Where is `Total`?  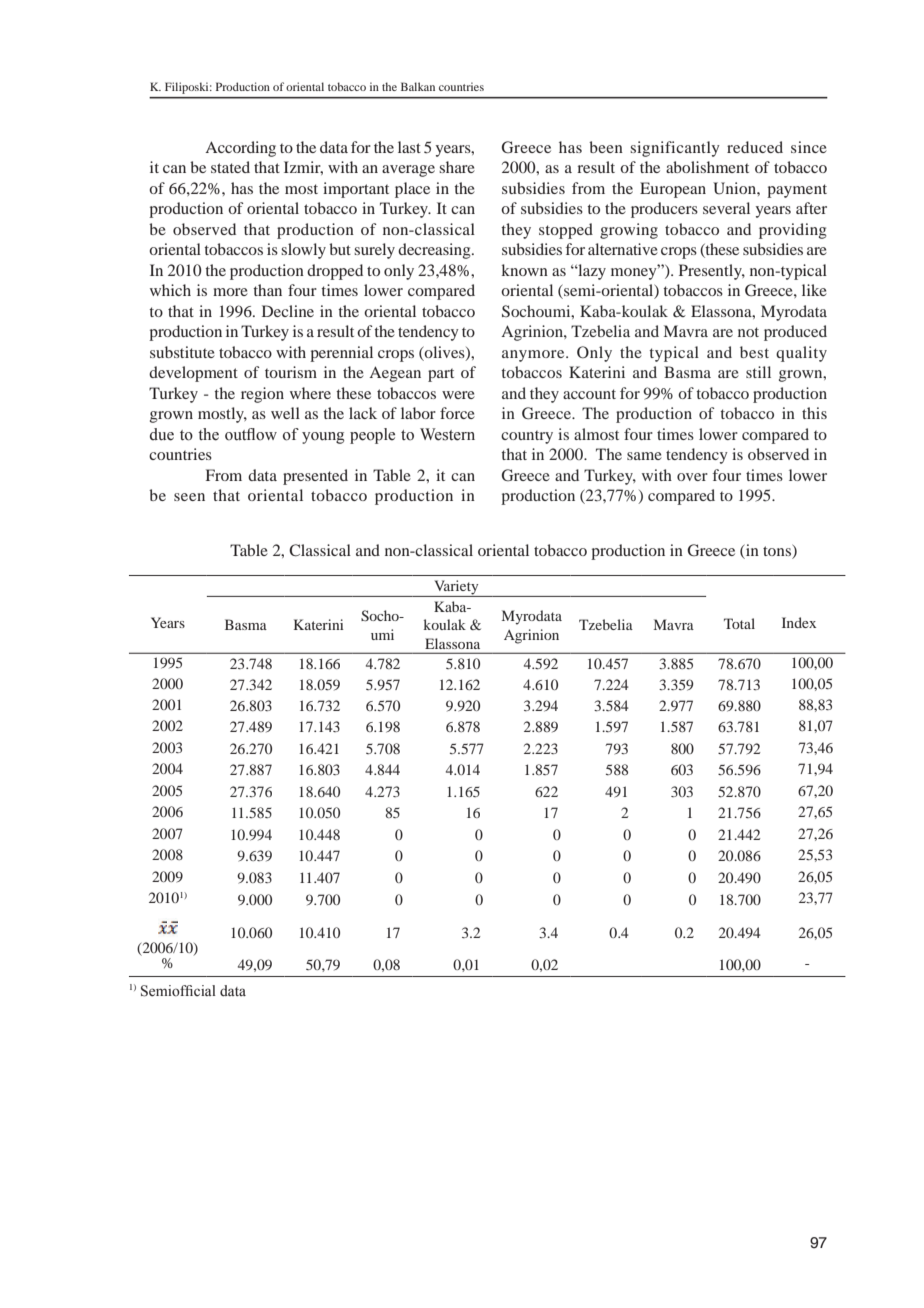 Total is located at coordinates (739, 623).
